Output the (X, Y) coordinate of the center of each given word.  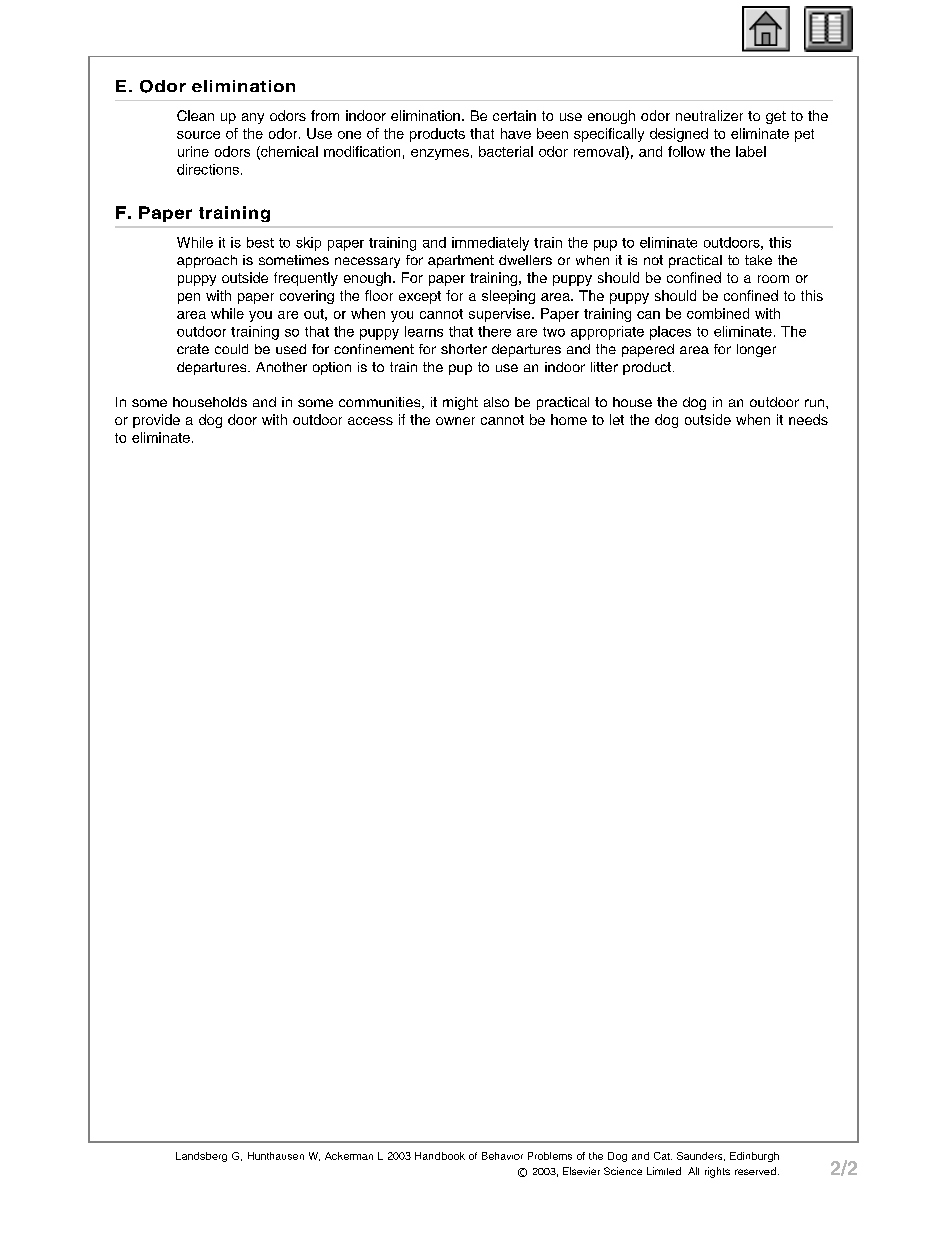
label (751, 151)
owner (455, 421)
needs (808, 419)
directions (208, 169)
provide (156, 421)
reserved (755, 1171)
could (231, 349)
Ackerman (349, 1156)
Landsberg (201, 1157)
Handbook (440, 1156)
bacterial (506, 151)
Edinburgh (754, 1157)
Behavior (502, 1156)
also (496, 402)
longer (756, 350)
